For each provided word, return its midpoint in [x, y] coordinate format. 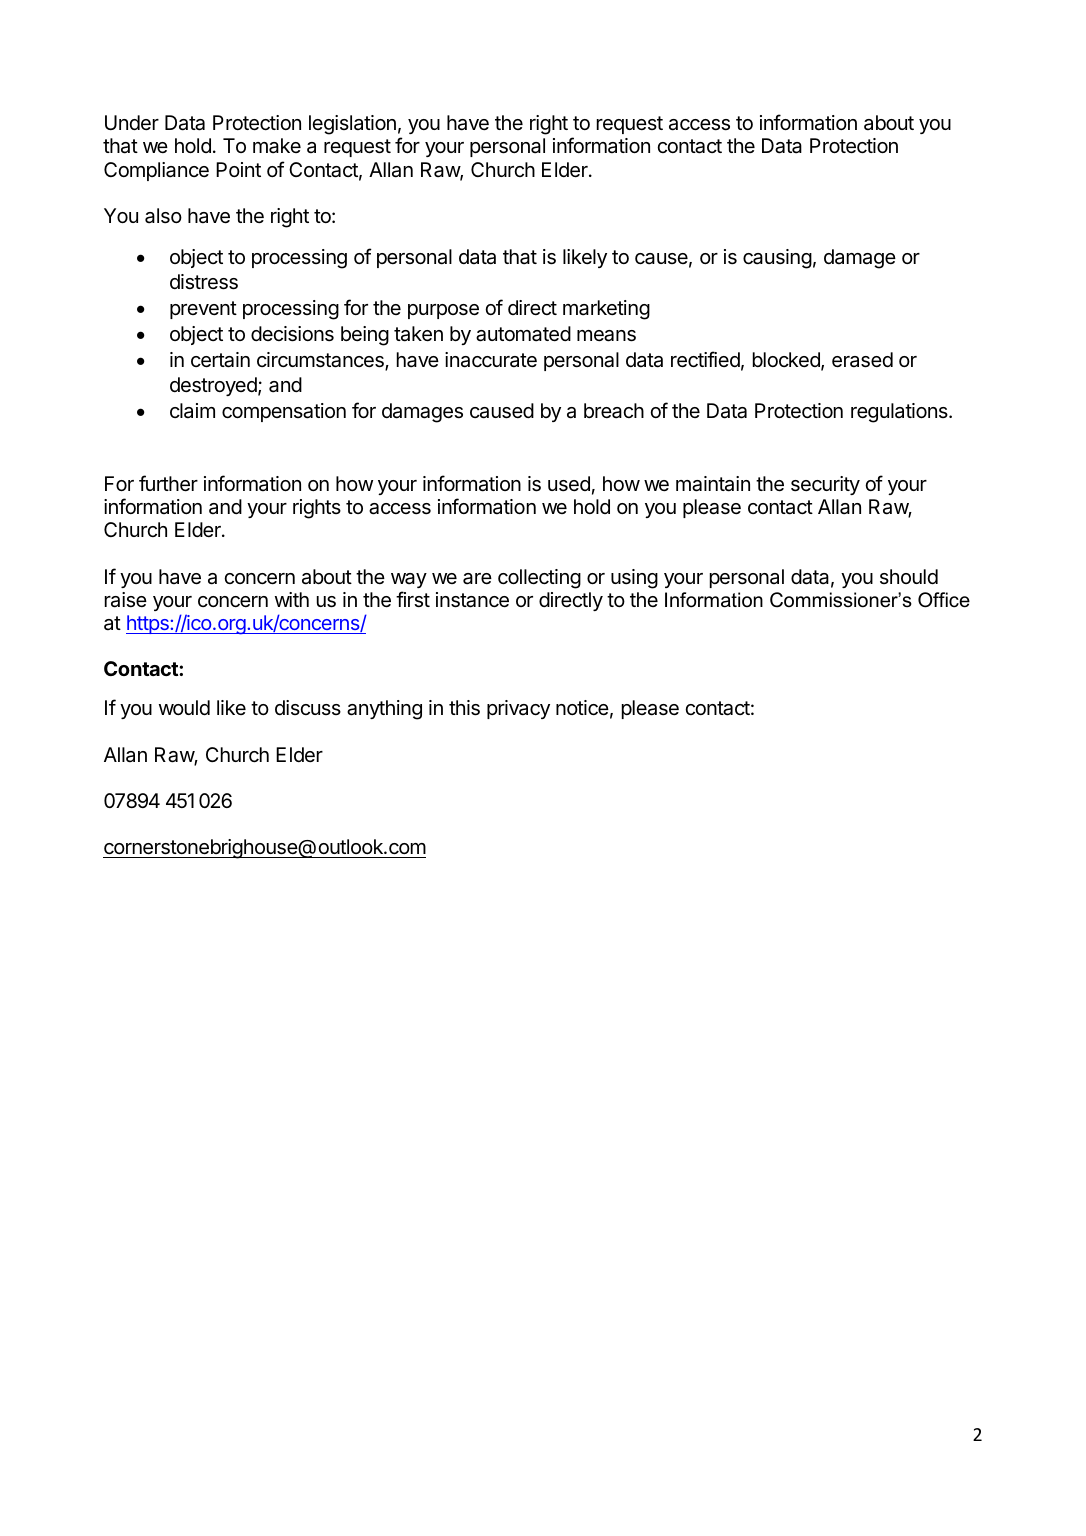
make [277, 146]
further [168, 483]
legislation [352, 125]
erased [862, 360]
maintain [713, 484]
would [184, 707]
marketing [606, 310]
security [825, 485]
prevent [203, 310]
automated [523, 334]
